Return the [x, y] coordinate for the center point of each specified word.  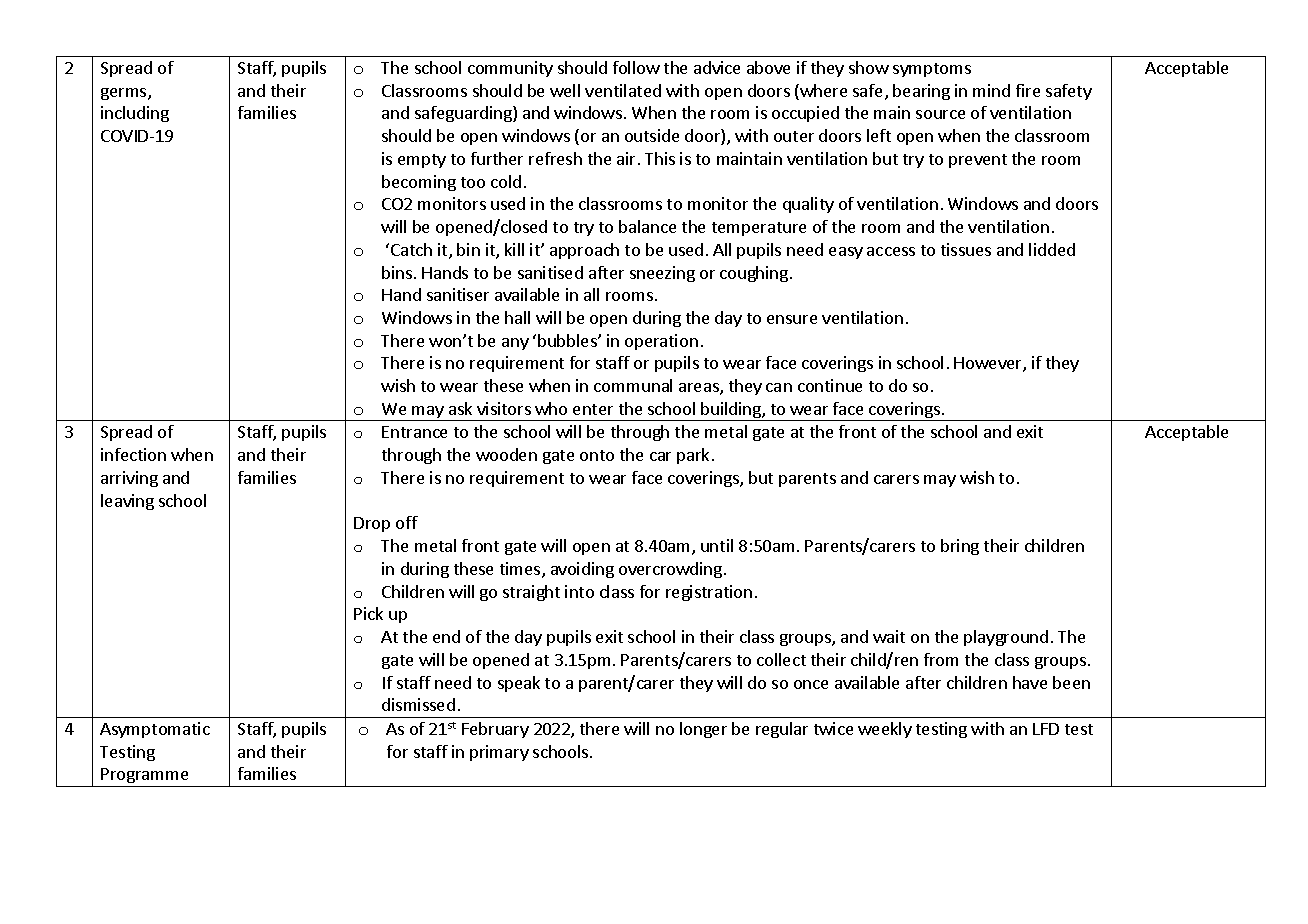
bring [960, 547]
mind [991, 90]
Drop [372, 524]
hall [517, 317]
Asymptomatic [155, 730]
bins [398, 272]
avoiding [582, 570]
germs [125, 94]
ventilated [623, 90]
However [989, 364]
